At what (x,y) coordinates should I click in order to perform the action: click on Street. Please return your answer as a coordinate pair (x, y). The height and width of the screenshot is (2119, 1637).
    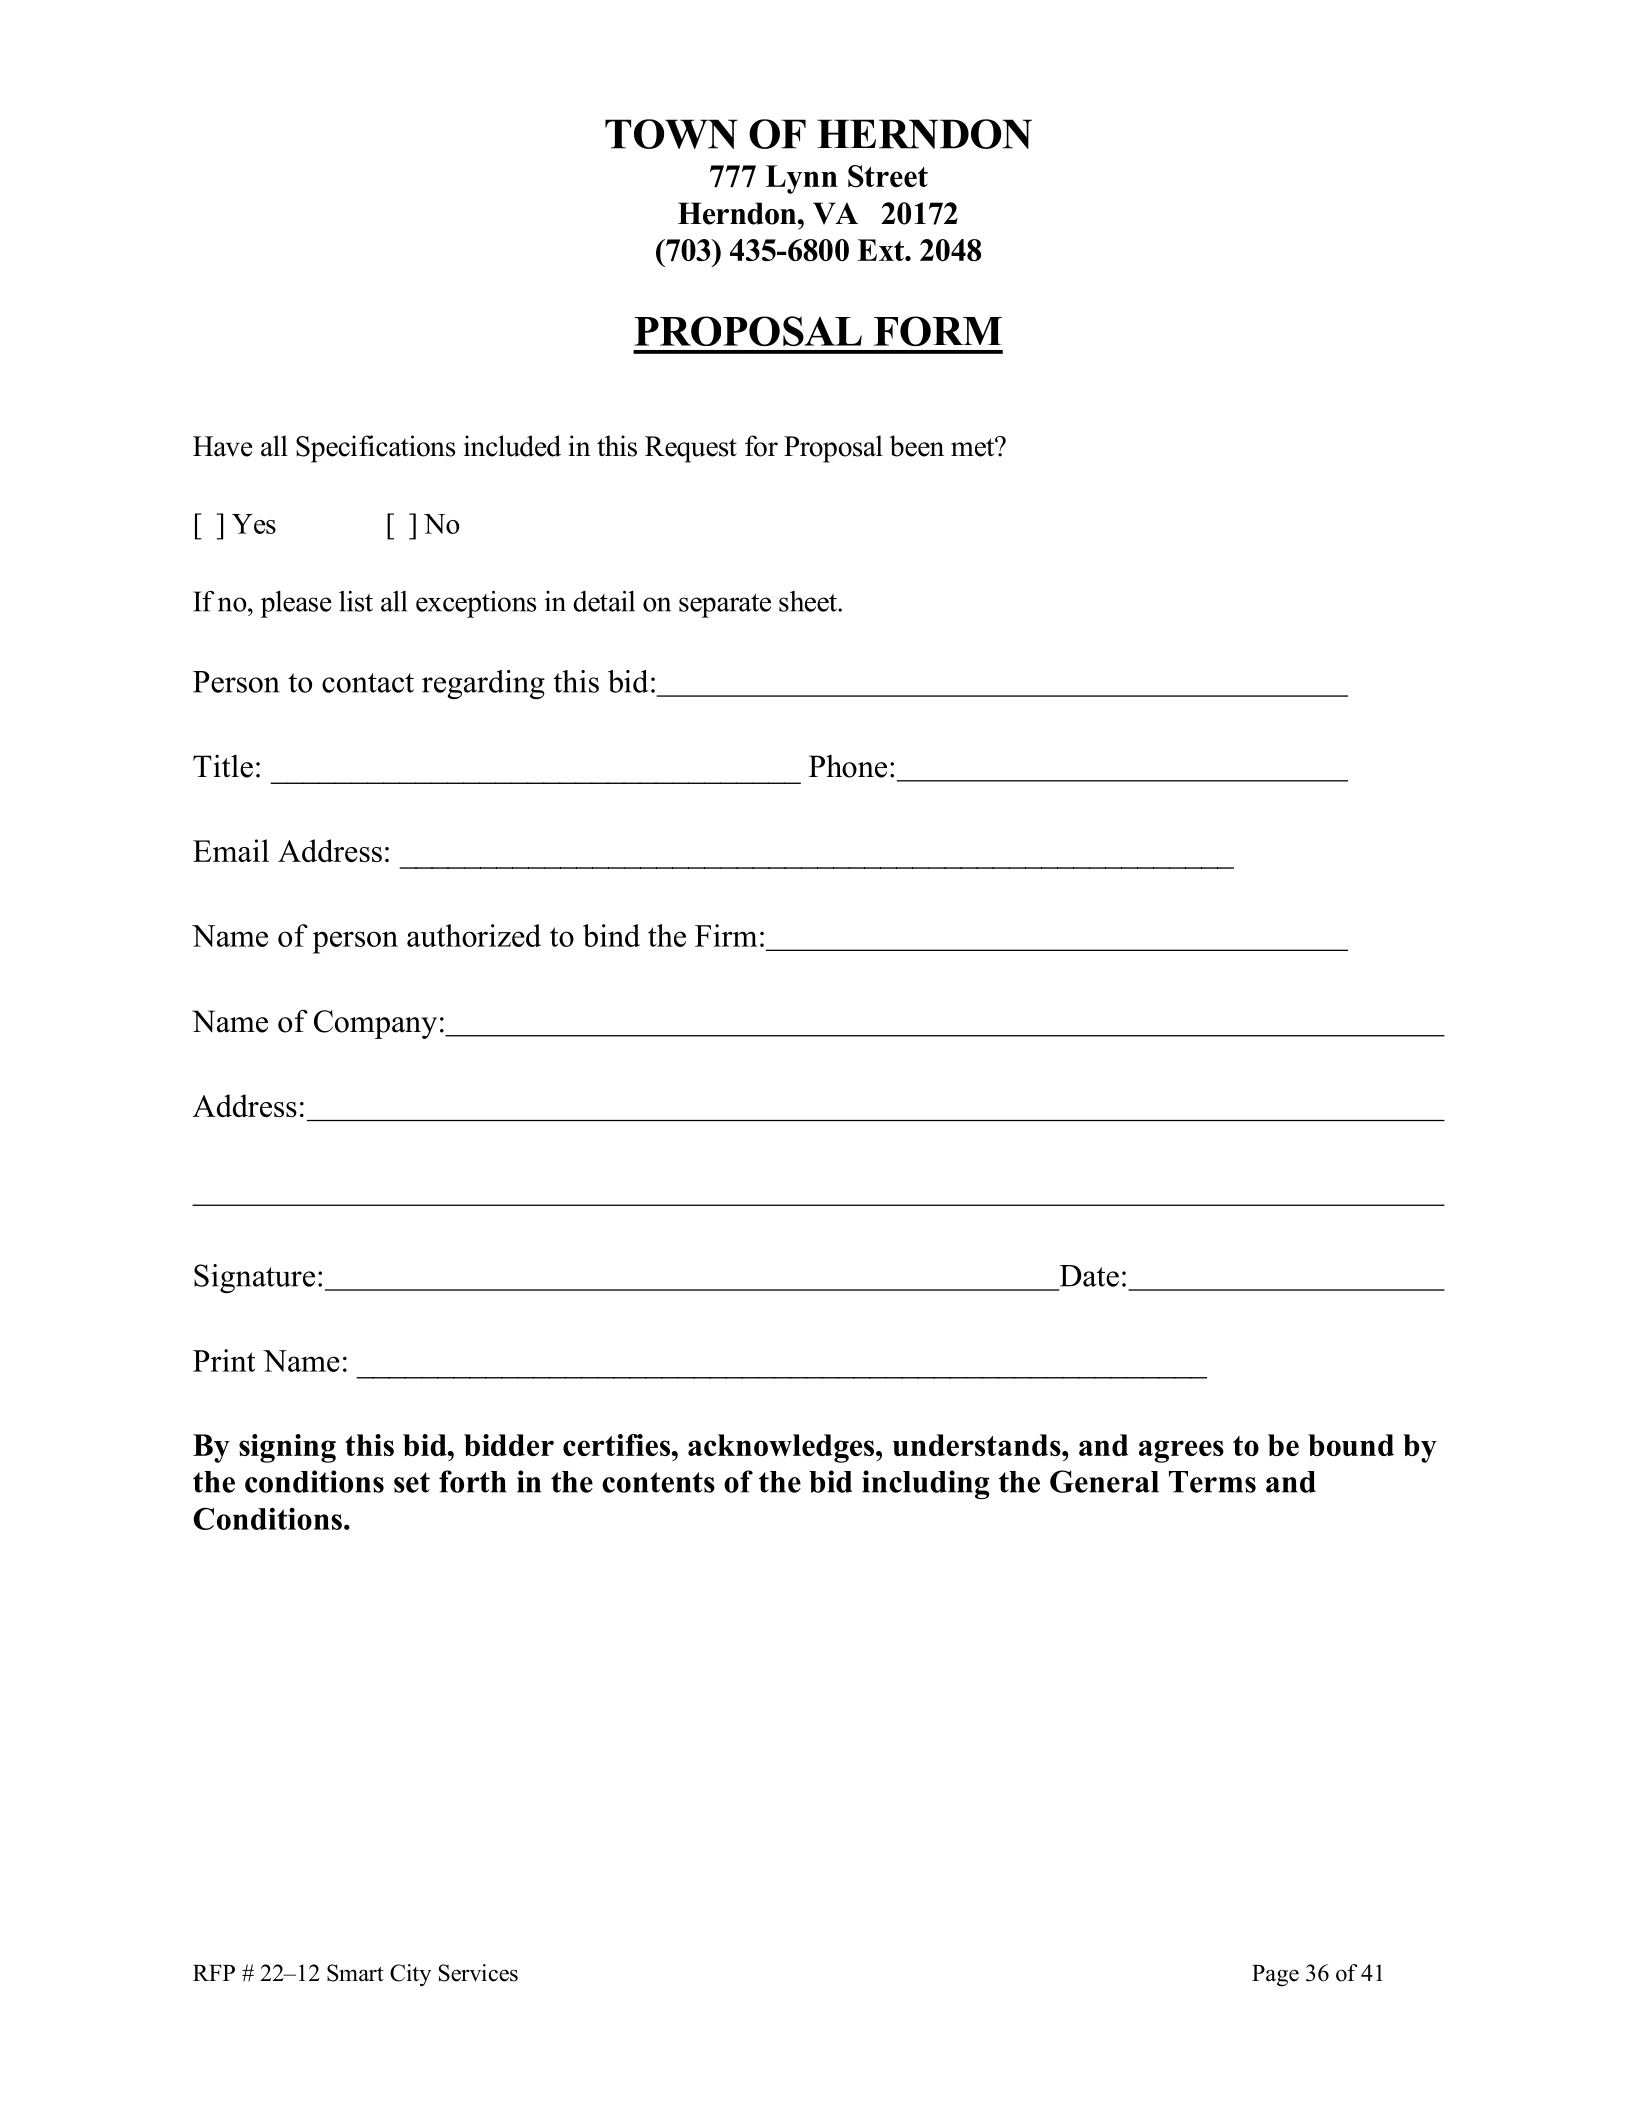
    Looking at the image, I should click on (888, 176).
